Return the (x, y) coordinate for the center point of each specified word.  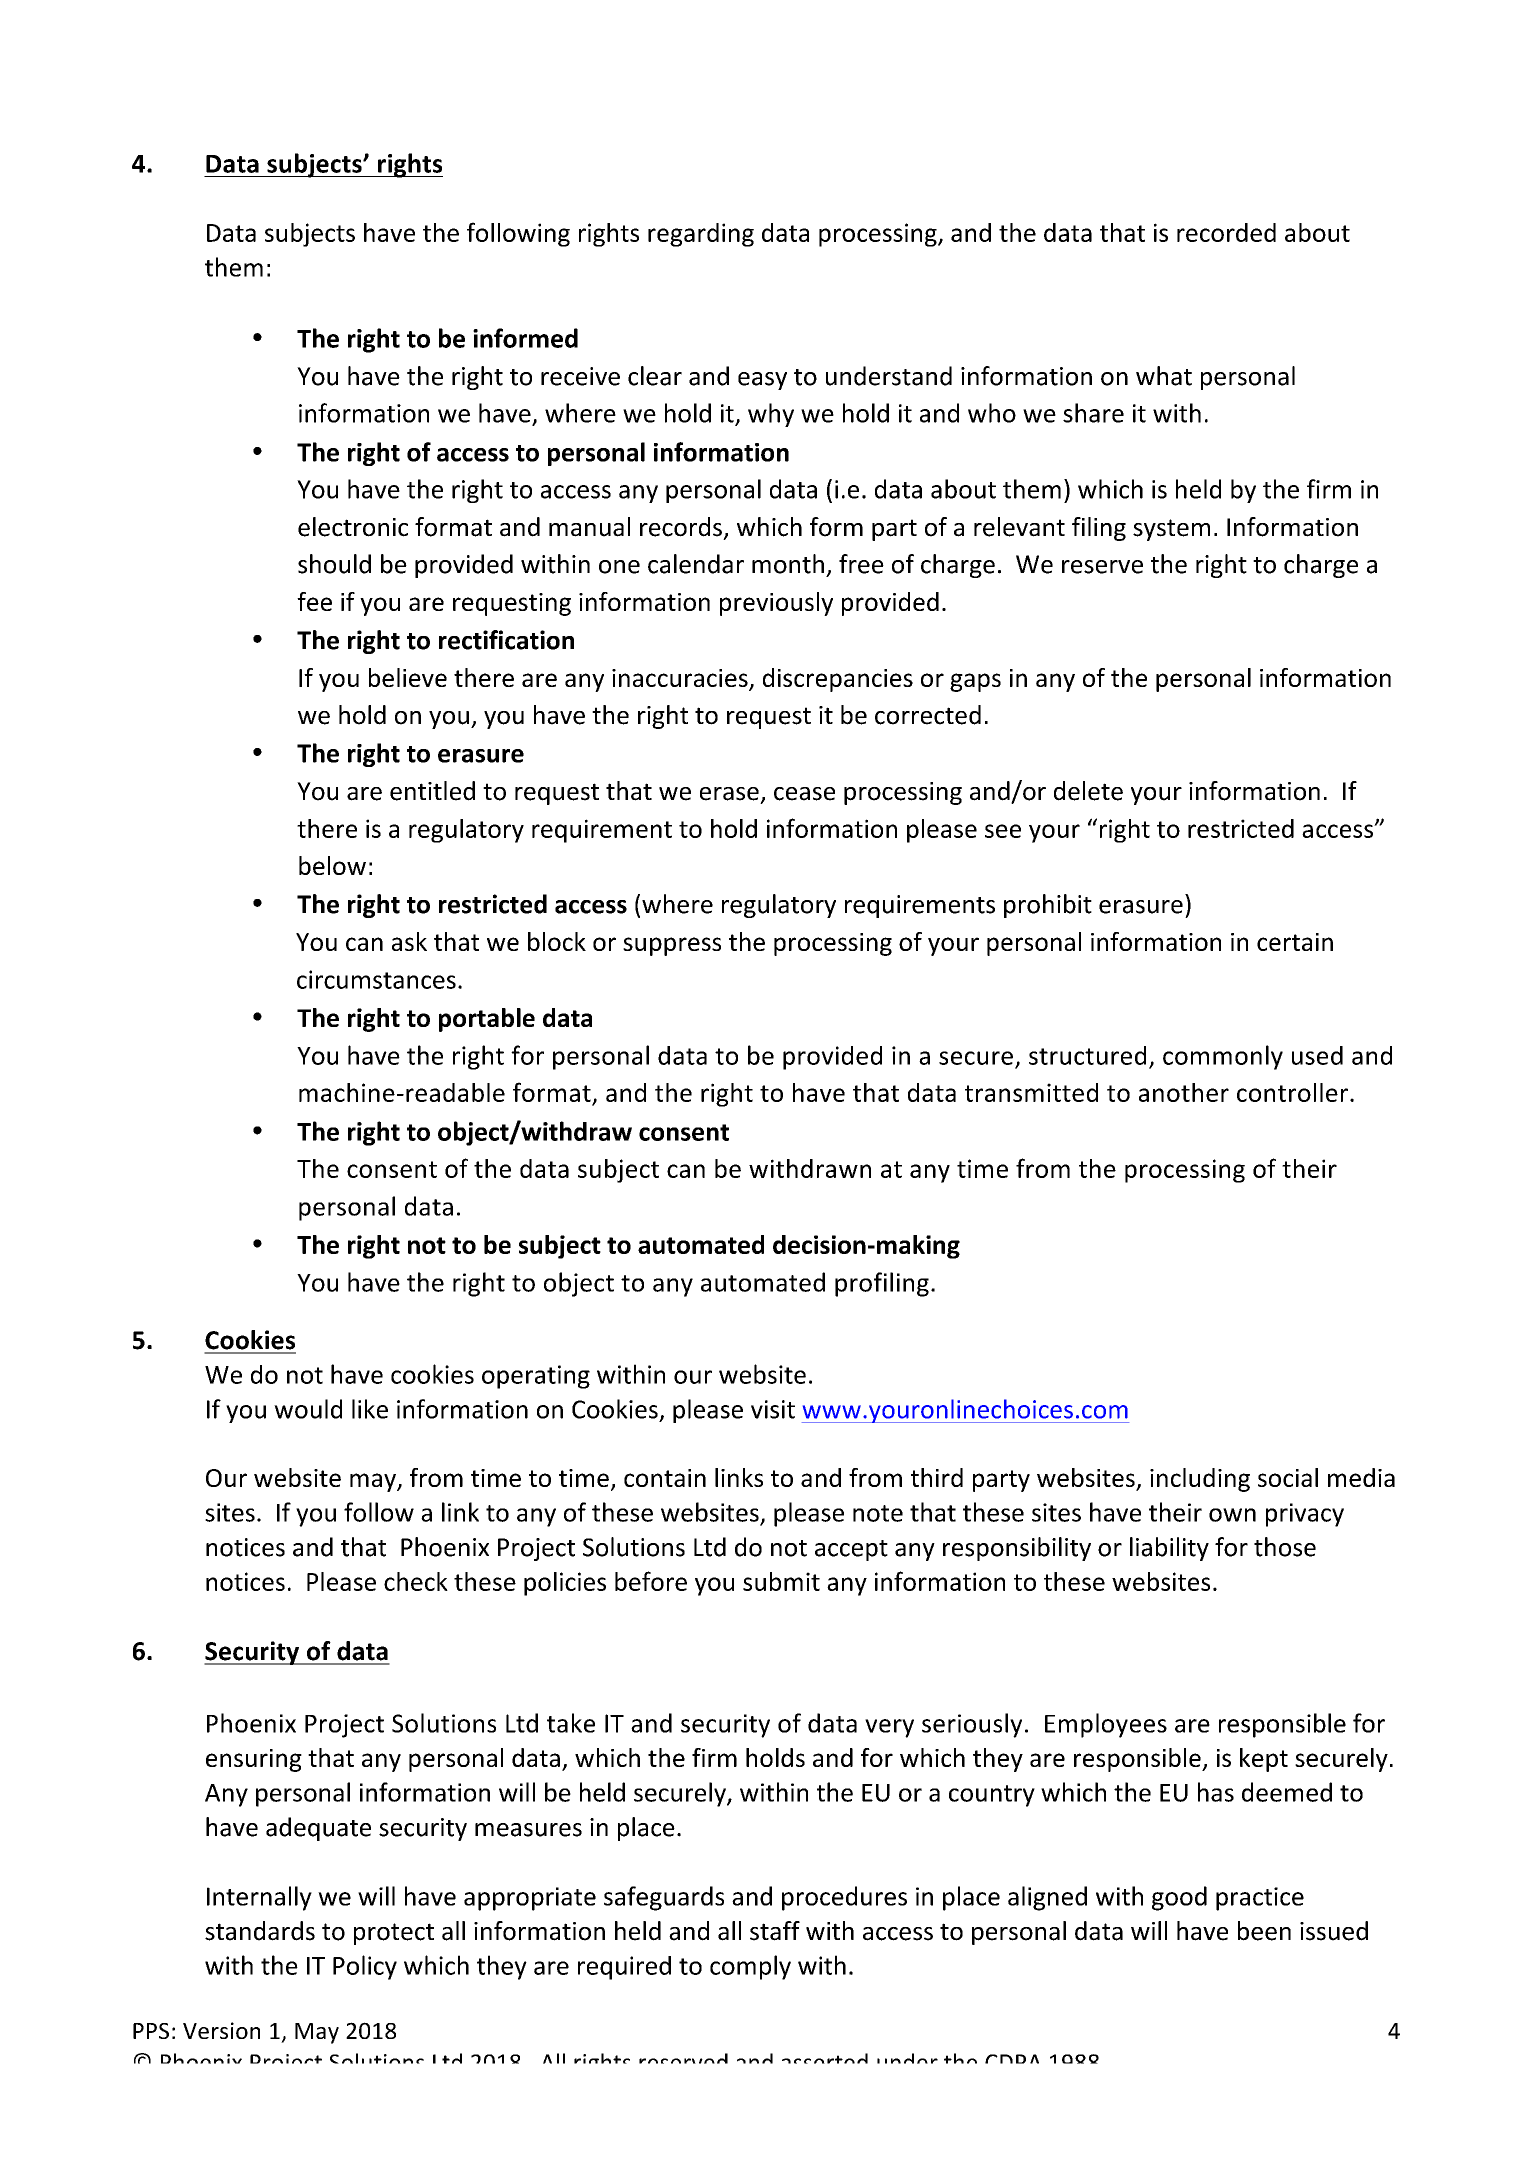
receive (580, 376)
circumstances (376, 979)
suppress (672, 946)
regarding (701, 235)
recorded (1226, 232)
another (1184, 1092)
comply (750, 1967)
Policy (365, 1967)
